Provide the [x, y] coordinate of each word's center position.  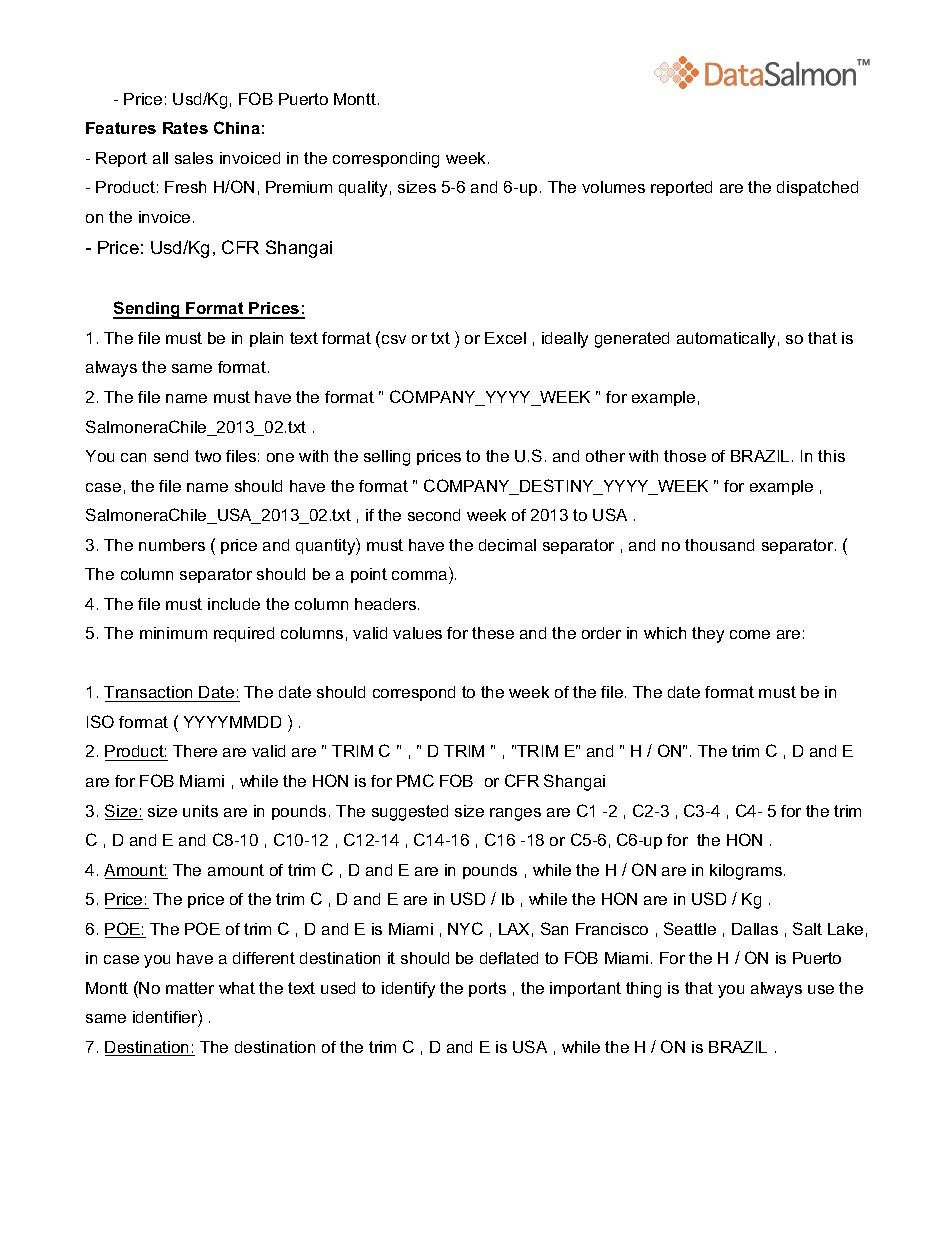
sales [194, 158]
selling [387, 458]
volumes [613, 187]
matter [190, 988]
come [750, 634]
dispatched [817, 188]
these [493, 633]
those [685, 456]
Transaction [148, 692]
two [208, 456]
